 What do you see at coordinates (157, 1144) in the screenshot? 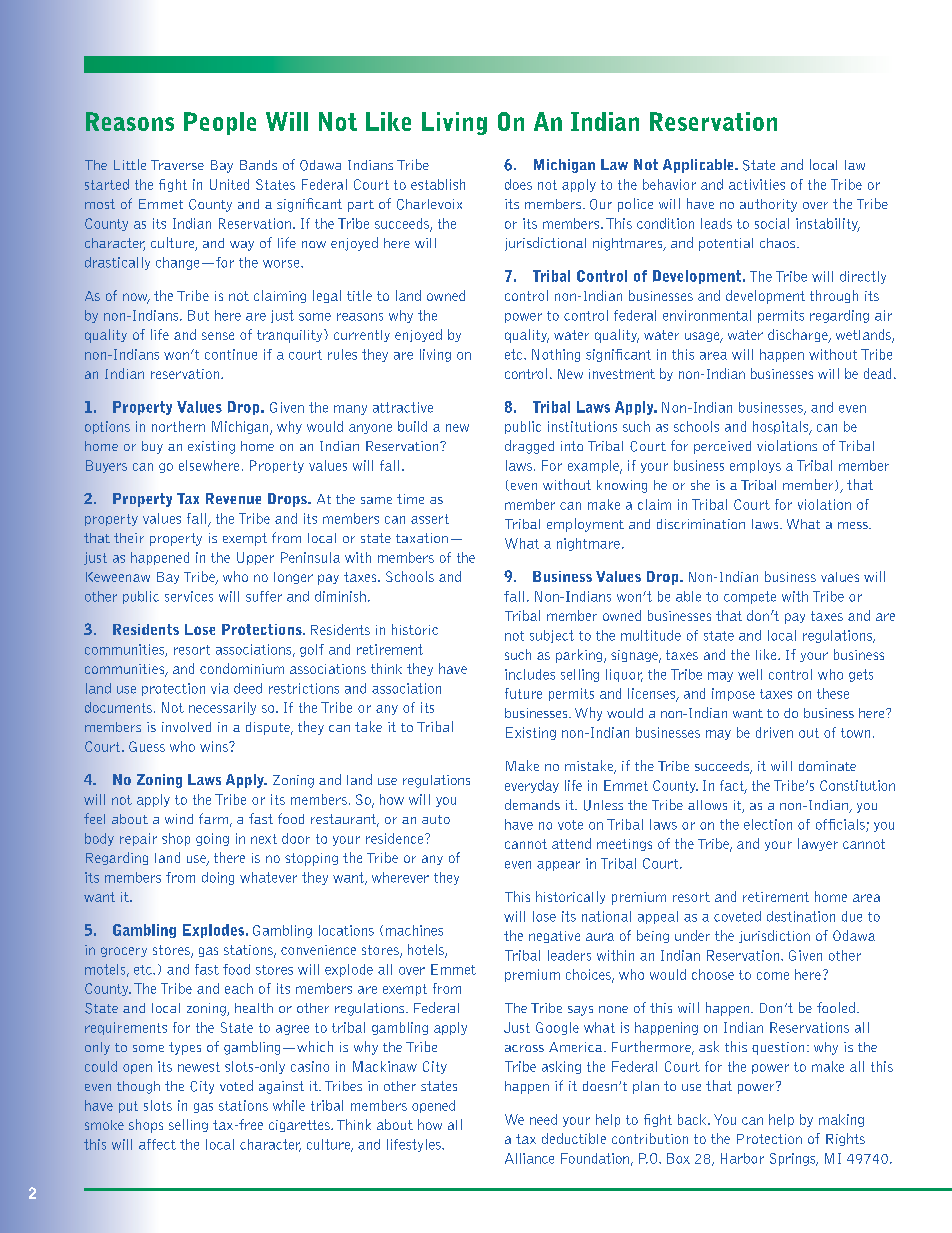
I see `affect` at bounding box center [157, 1144].
